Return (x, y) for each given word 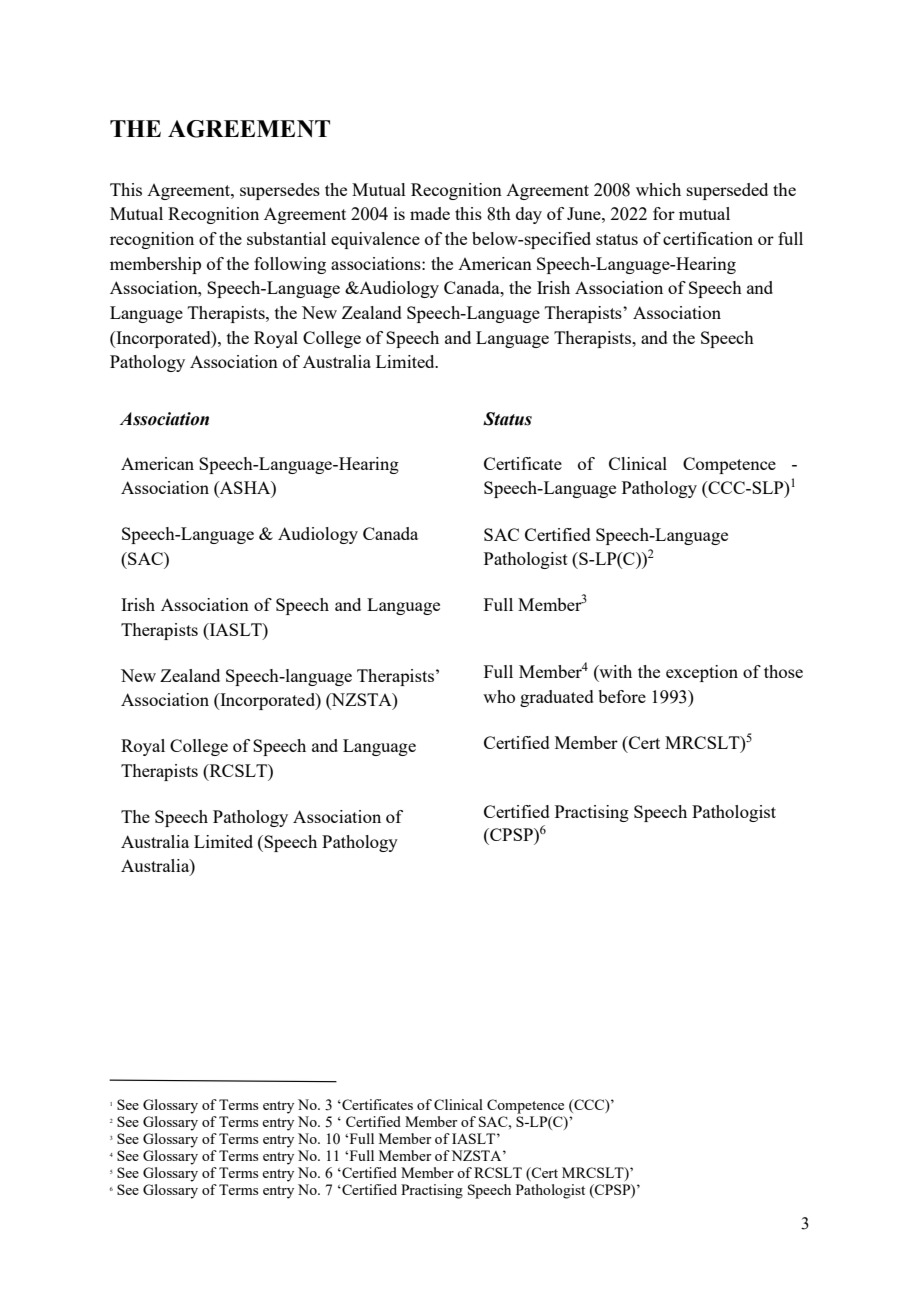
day (529, 215)
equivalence (375, 240)
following (290, 265)
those (783, 671)
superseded (727, 191)
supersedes (280, 191)
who (499, 696)
